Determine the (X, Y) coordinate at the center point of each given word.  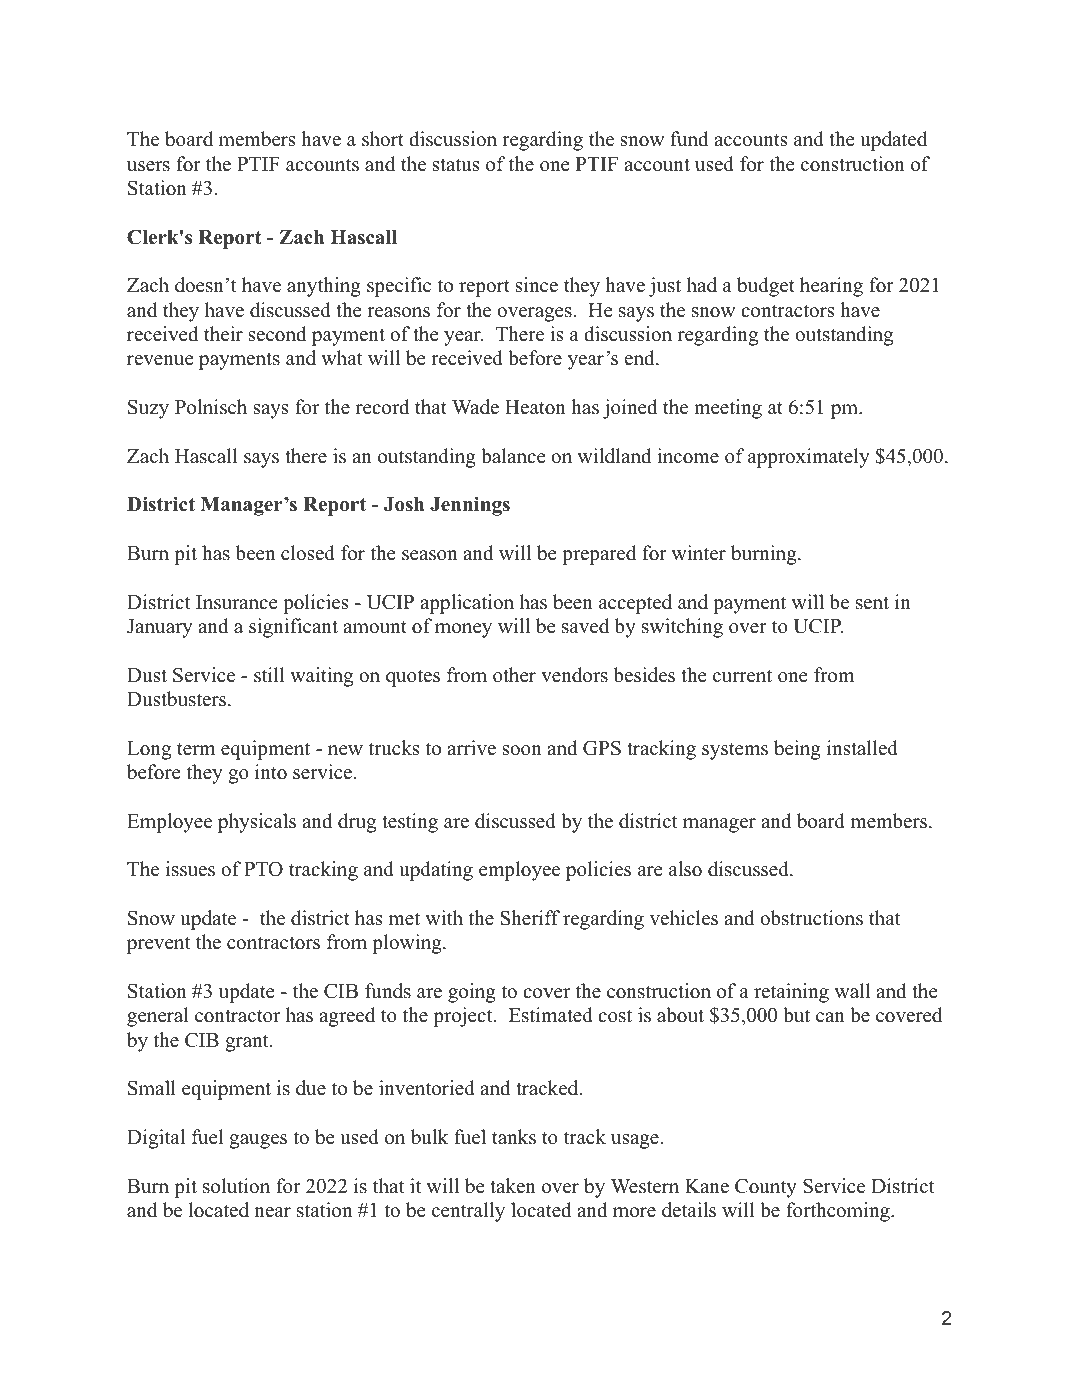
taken (513, 1186)
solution (236, 1186)
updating (436, 871)
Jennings (470, 506)
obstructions (811, 918)
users (148, 166)
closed (308, 553)
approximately (809, 458)
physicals (257, 823)
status (456, 165)
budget (766, 287)
